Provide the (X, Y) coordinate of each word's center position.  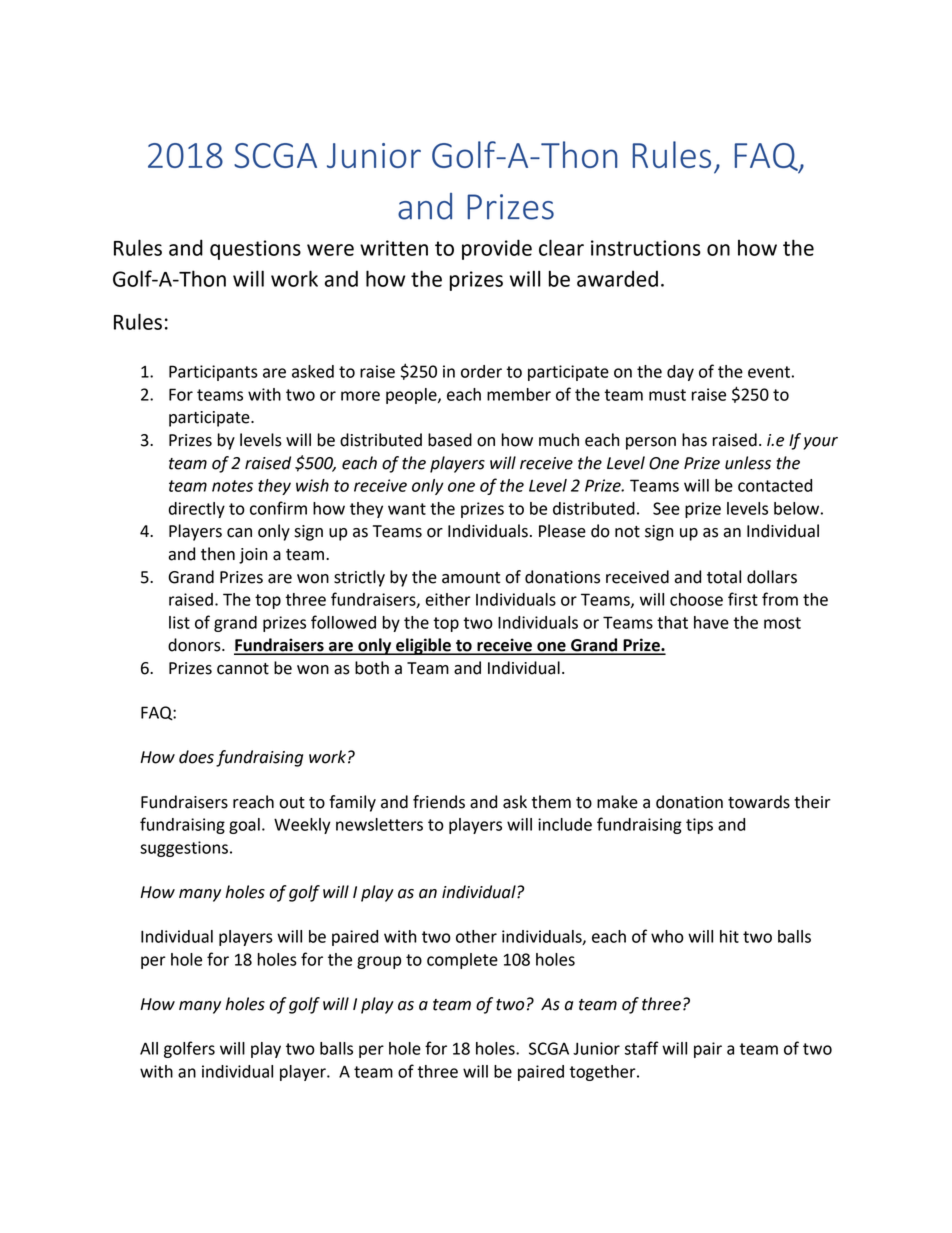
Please (562, 531)
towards (759, 802)
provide (497, 249)
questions (255, 250)
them (551, 802)
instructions (646, 248)
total (724, 577)
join (253, 556)
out (292, 803)
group (379, 962)
